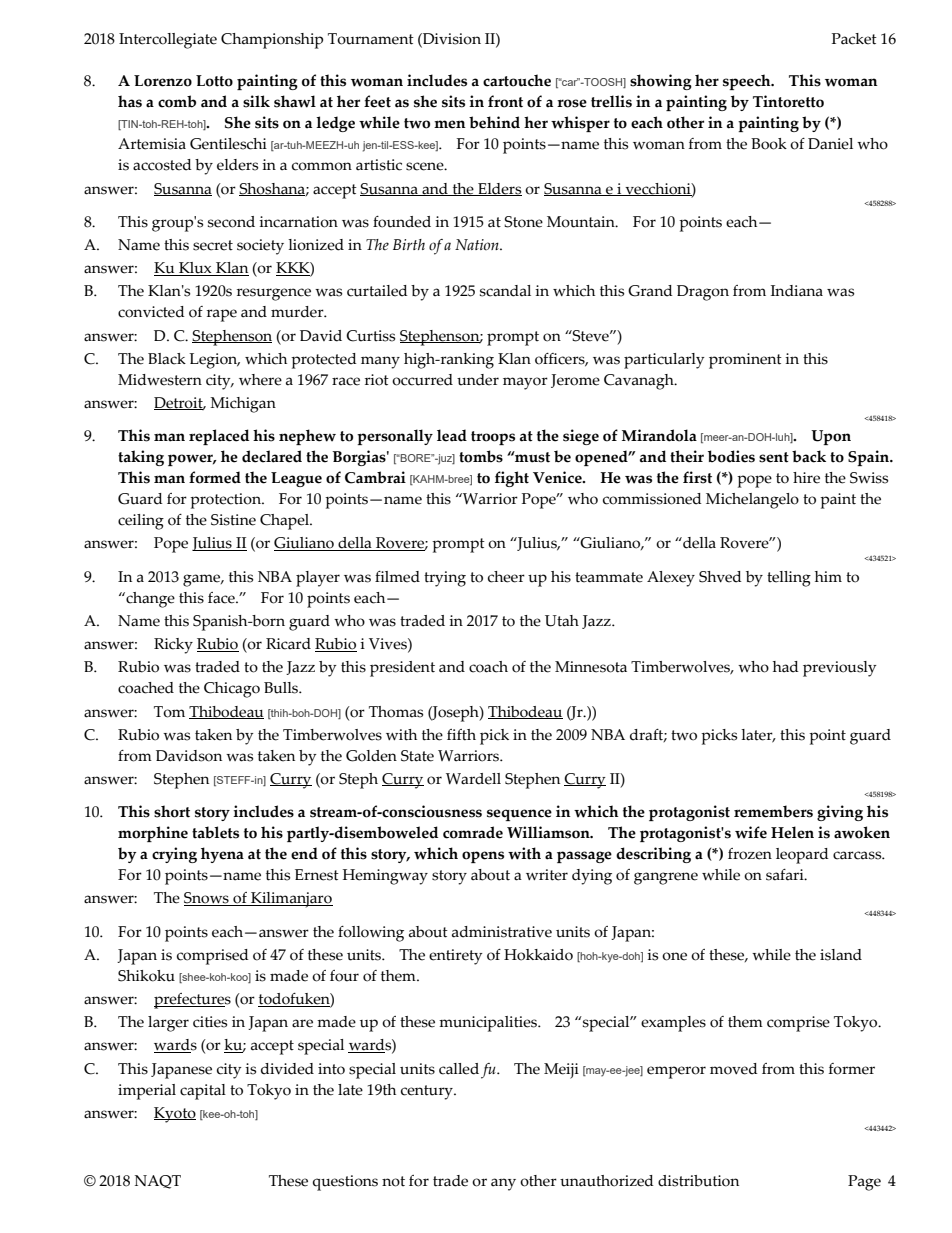  Describe the element at coordinates (175, 1115) in the screenshot. I see `Kyoto` at that location.
